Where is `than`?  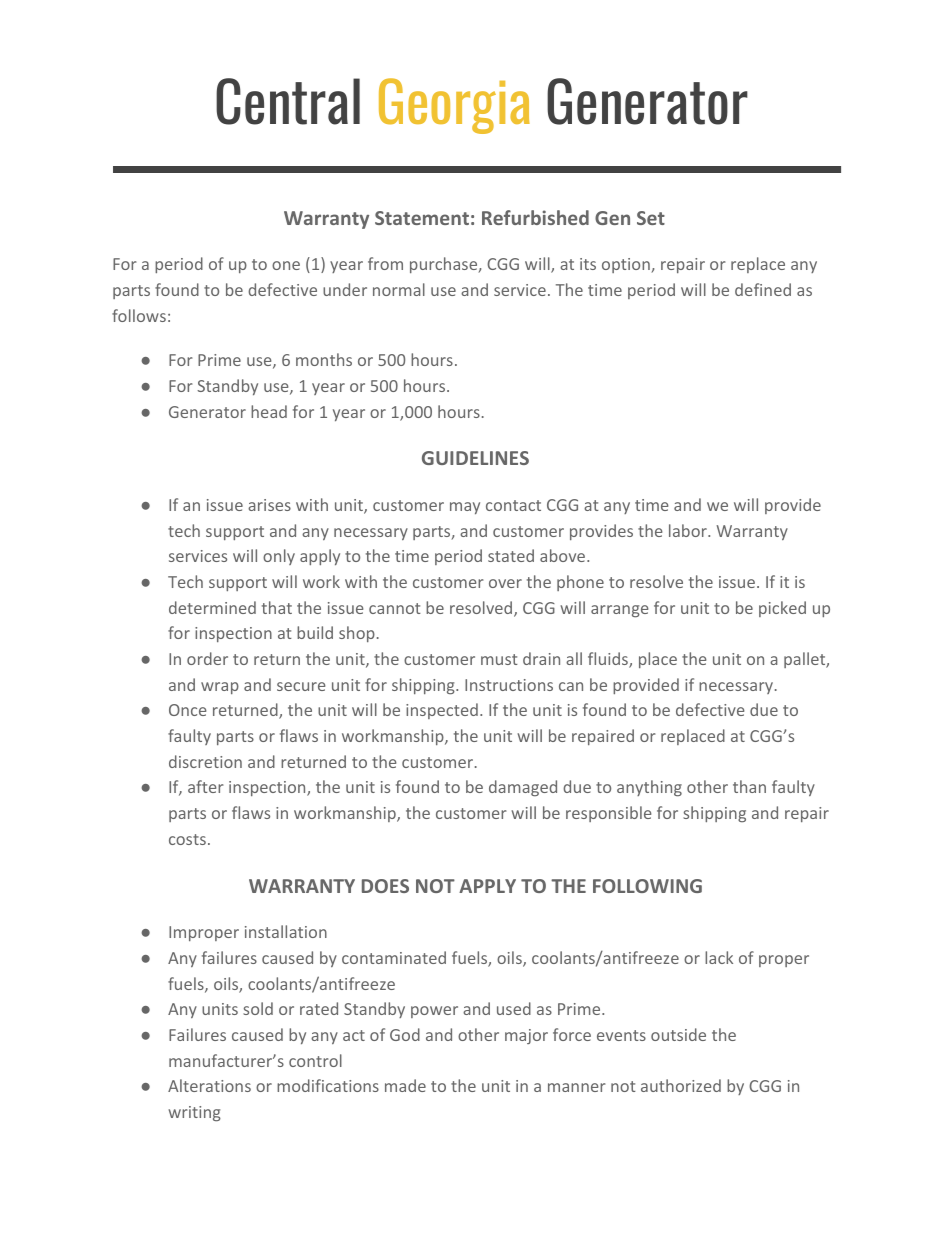 than is located at coordinates (749, 786).
